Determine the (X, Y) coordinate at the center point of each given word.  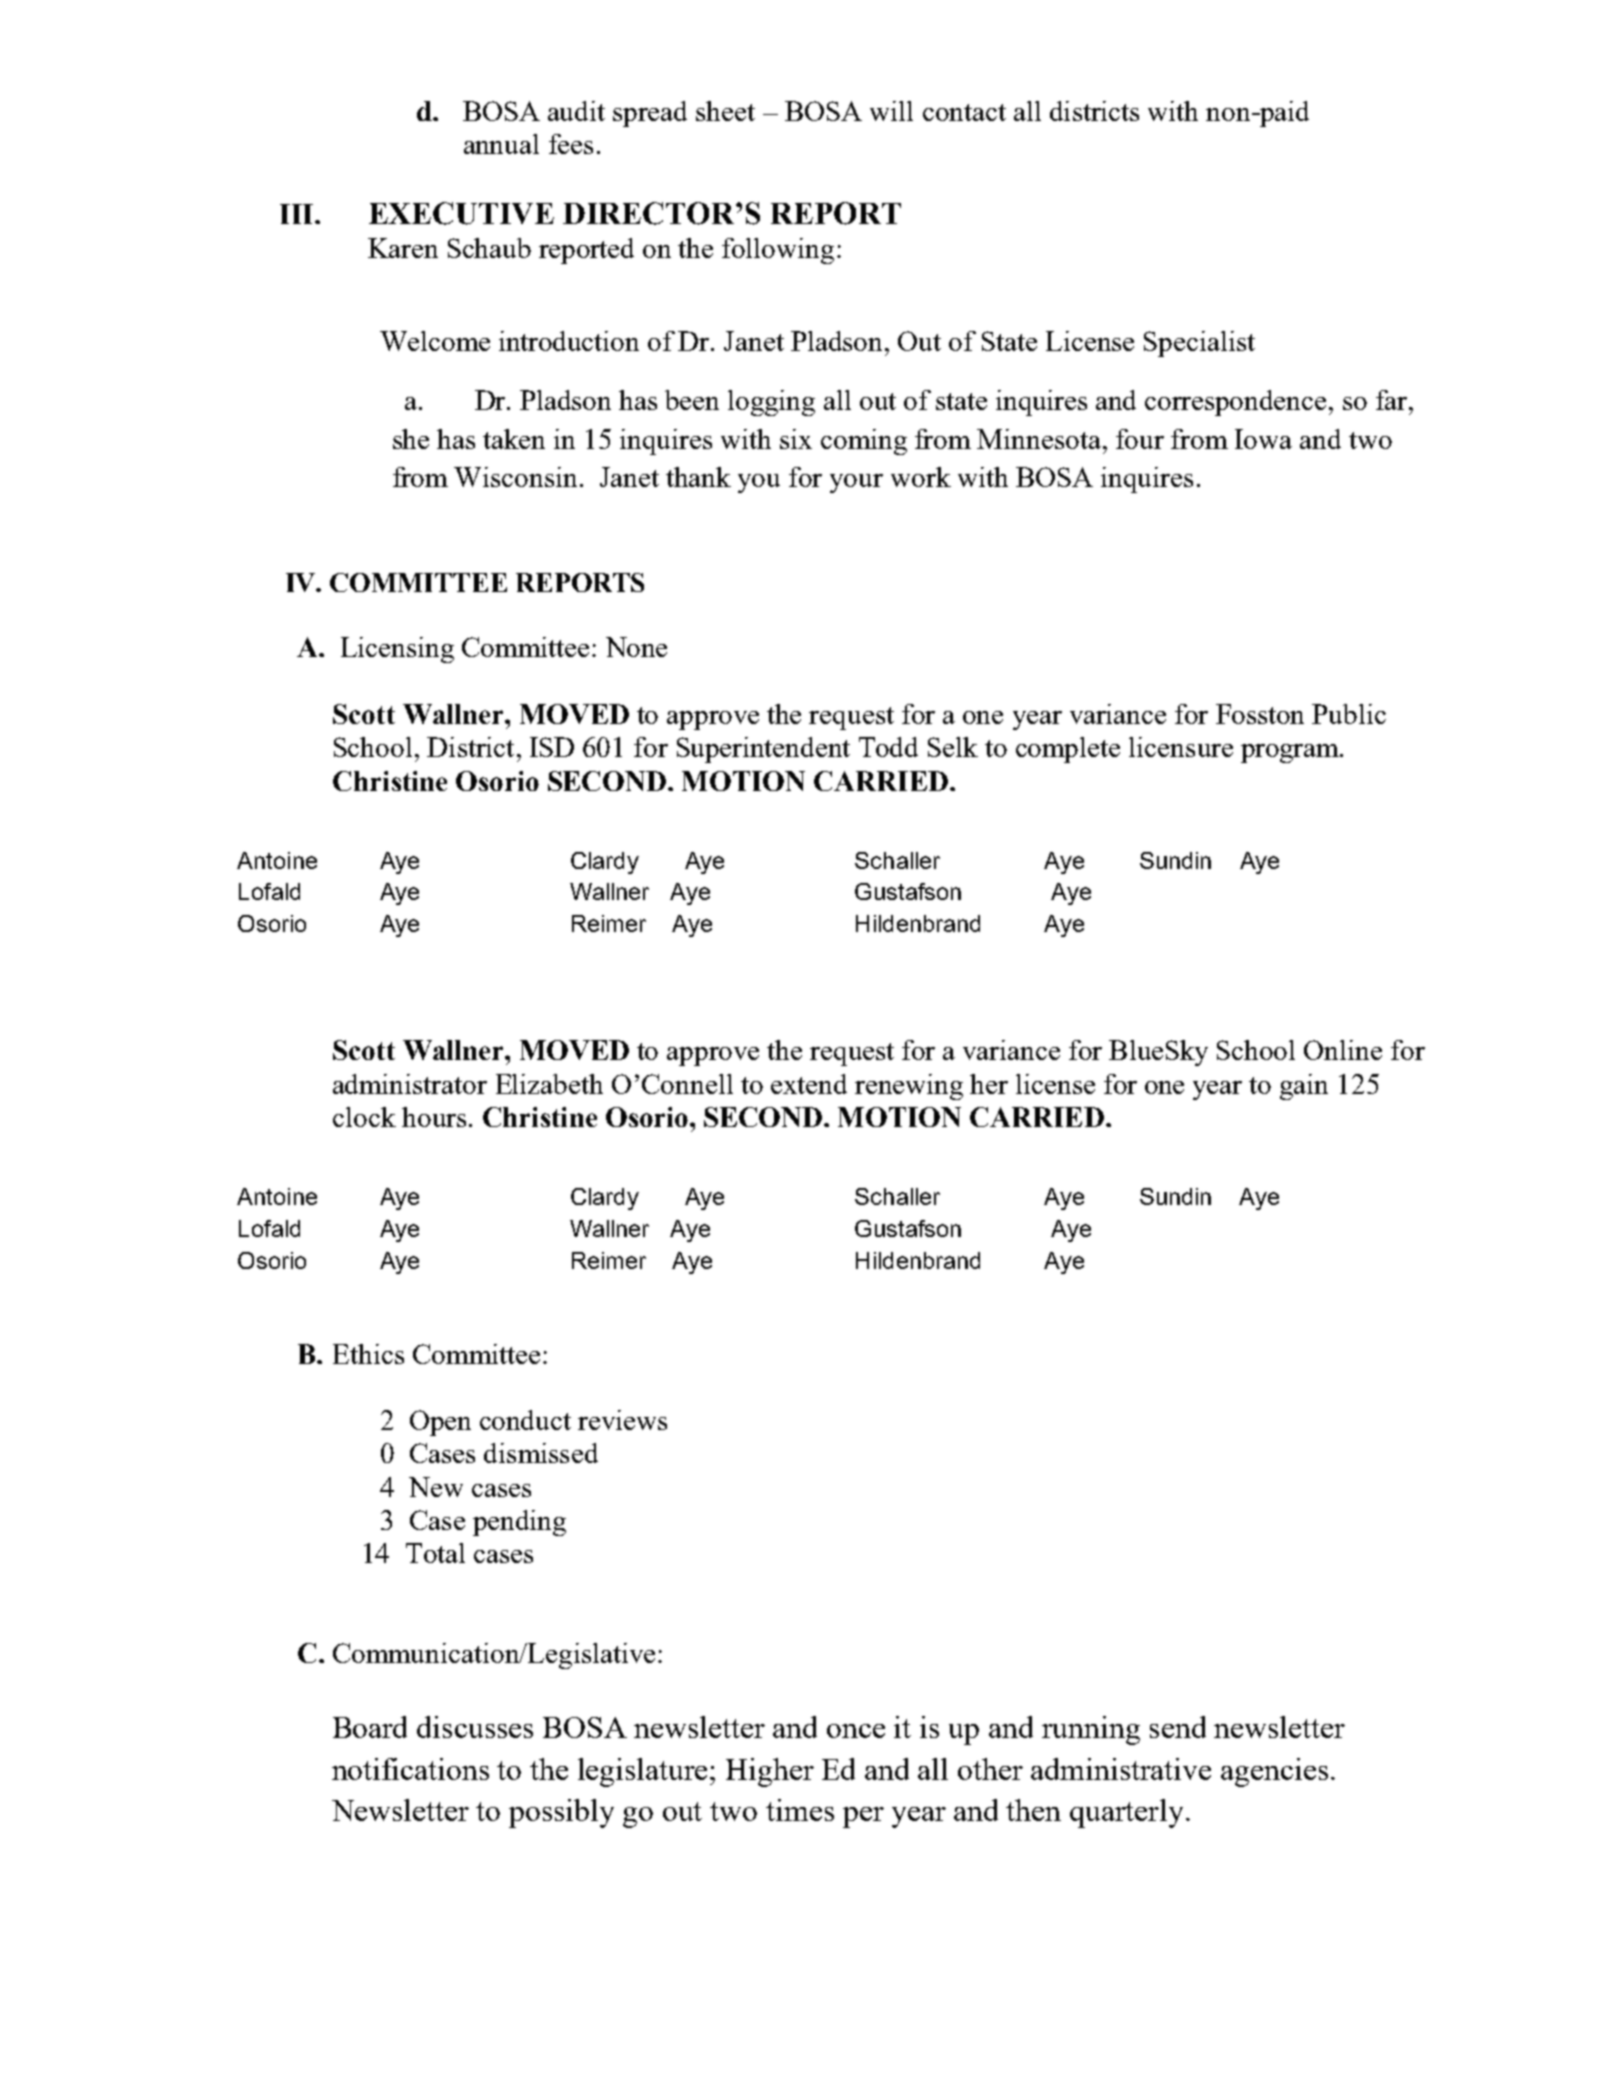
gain (1304, 1087)
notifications (410, 1769)
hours (434, 1117)
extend (809, 1084)
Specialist (1199, 344)
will (891, 111)
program (1291, 753)
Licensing (397, 650)
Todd (888, 747)
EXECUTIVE (461, 213)
